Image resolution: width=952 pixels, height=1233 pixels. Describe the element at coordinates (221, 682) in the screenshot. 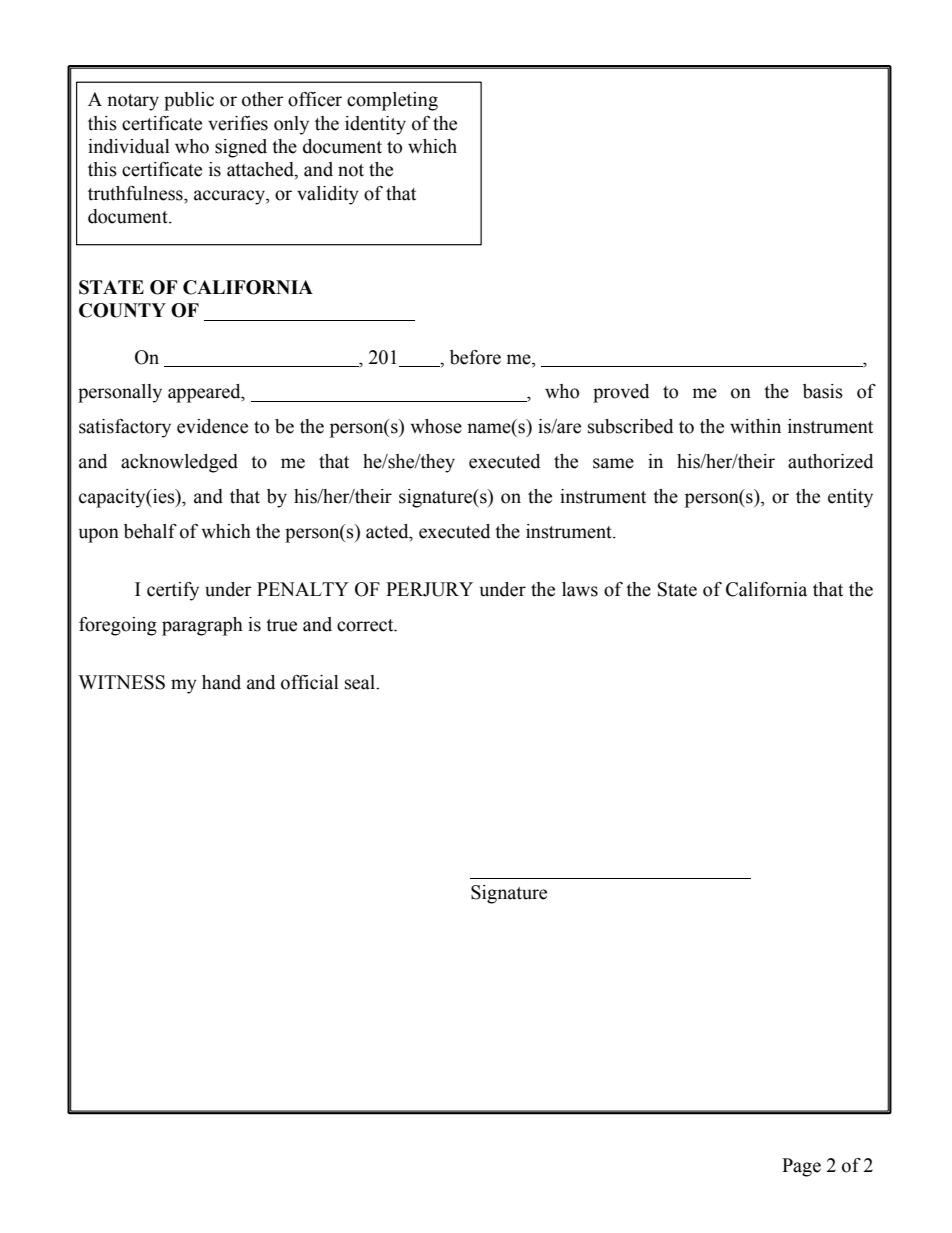

I see `hand` at that location.
